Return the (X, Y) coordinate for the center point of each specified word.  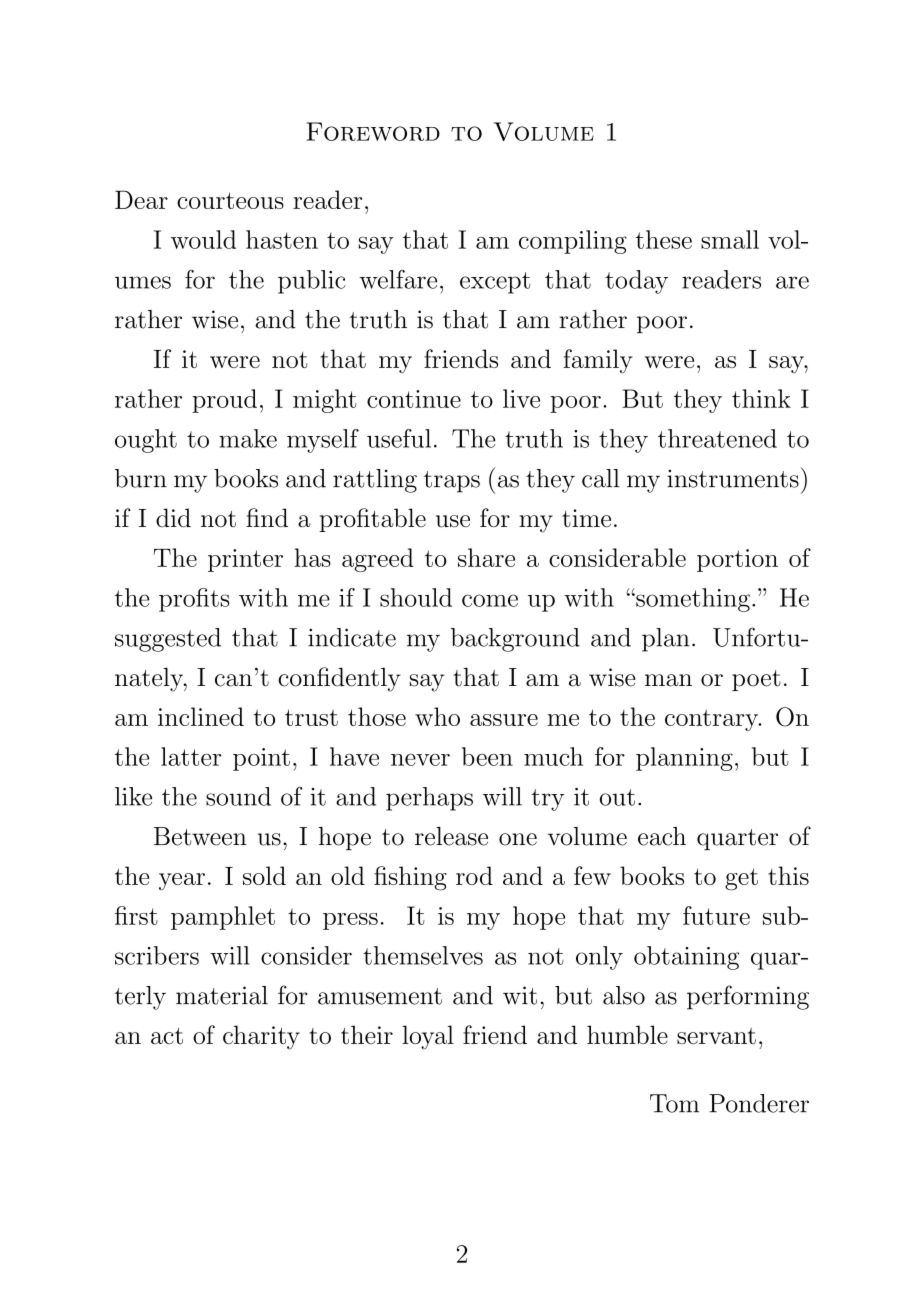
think (761, 398)
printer (245, 560)
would (203, 239)
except (495, 283)
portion (737, 560)
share (486, 557)
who (437, 716)
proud (224, 401)
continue (414, 399)
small (730, 239)
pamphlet (223, 918)
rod (474, 875)
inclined (201, 716)
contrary (713, 720)
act (167, 1036)
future (716, 915)
